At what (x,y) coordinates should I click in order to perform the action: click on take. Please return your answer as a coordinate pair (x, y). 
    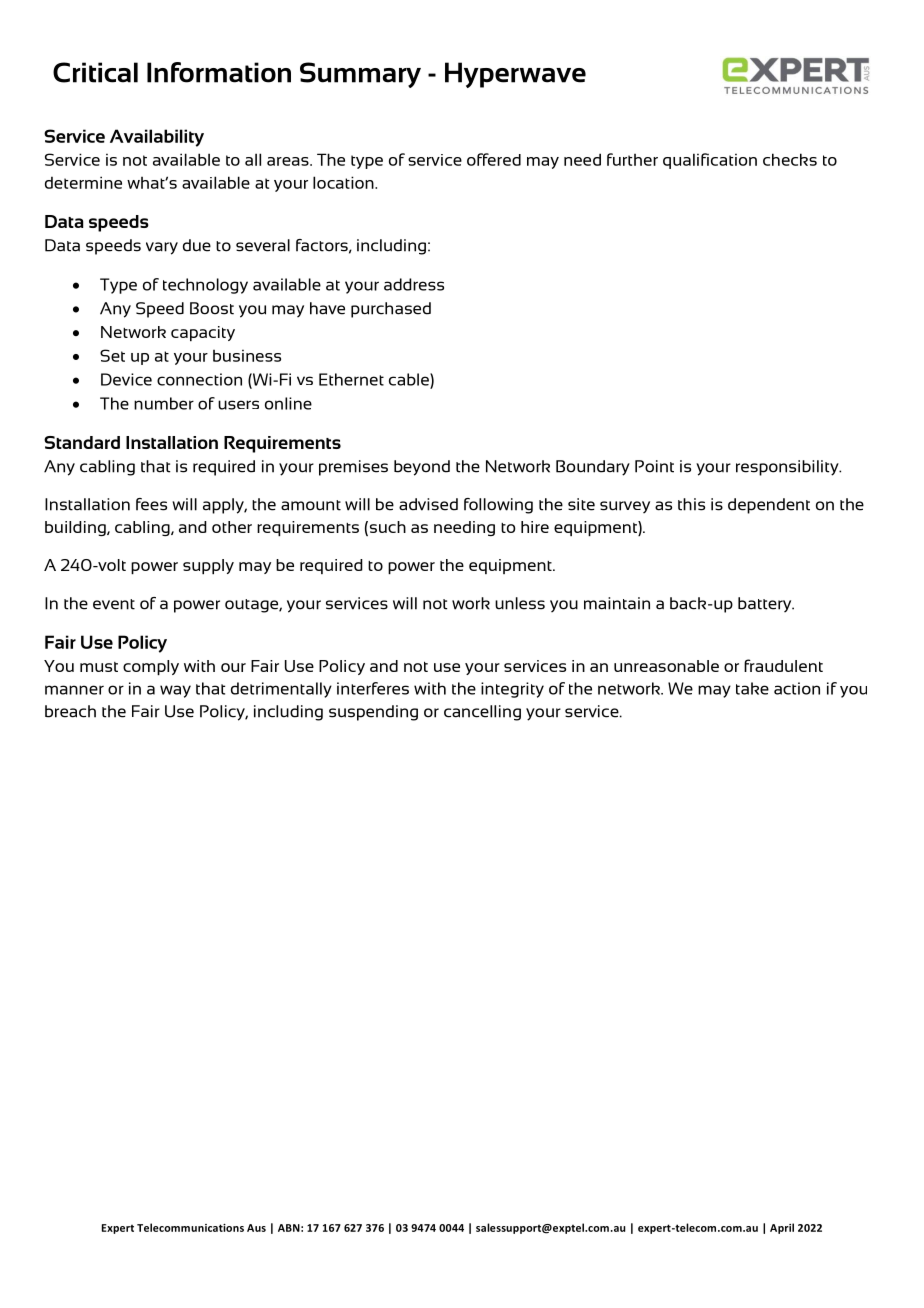
    Looking at the image, I should click on (752, 688).
